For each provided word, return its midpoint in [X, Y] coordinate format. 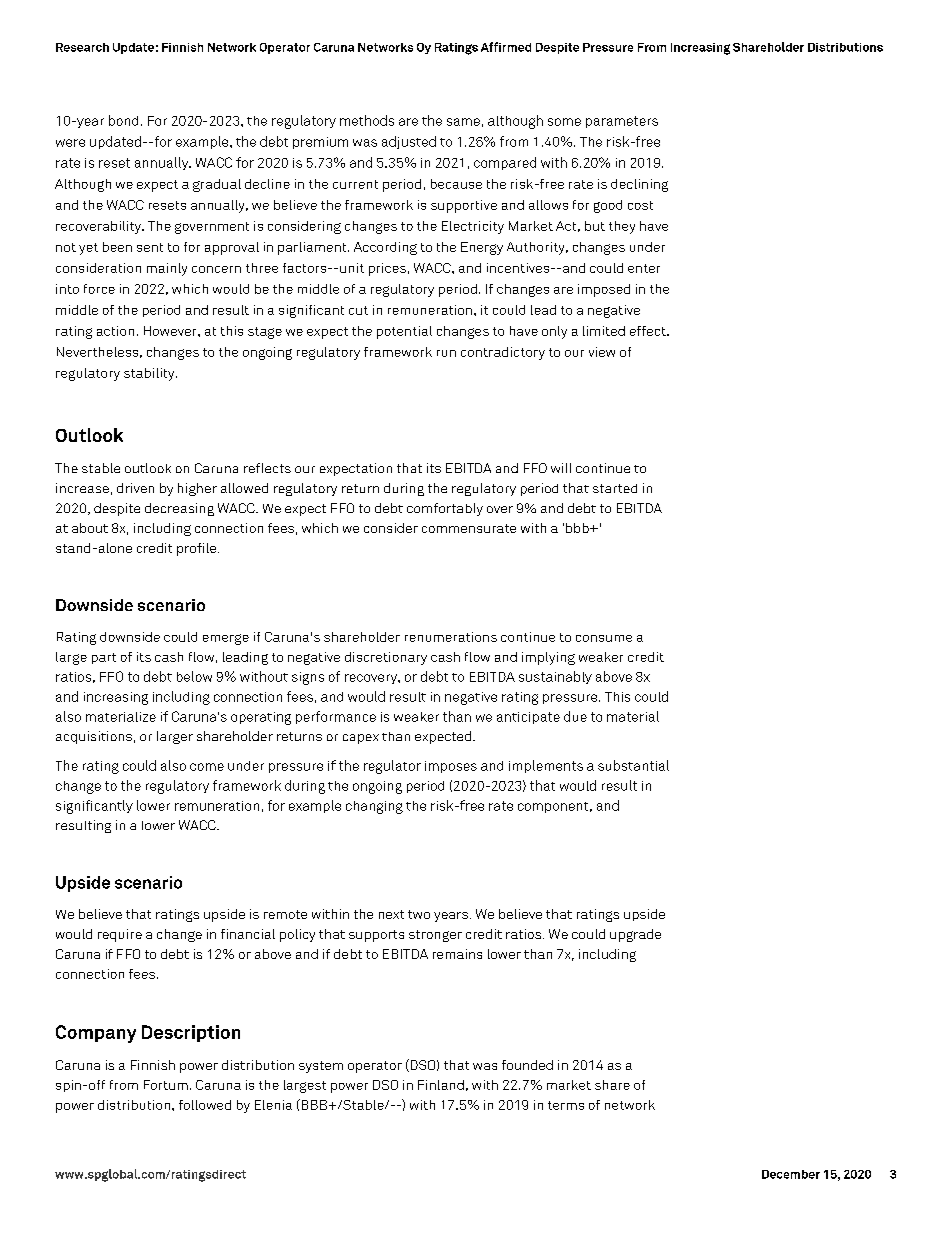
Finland [441, 1085]
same [463, 122]
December [791, 1174]
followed [205, 1105]
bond [123, 120]
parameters [622, 122]
